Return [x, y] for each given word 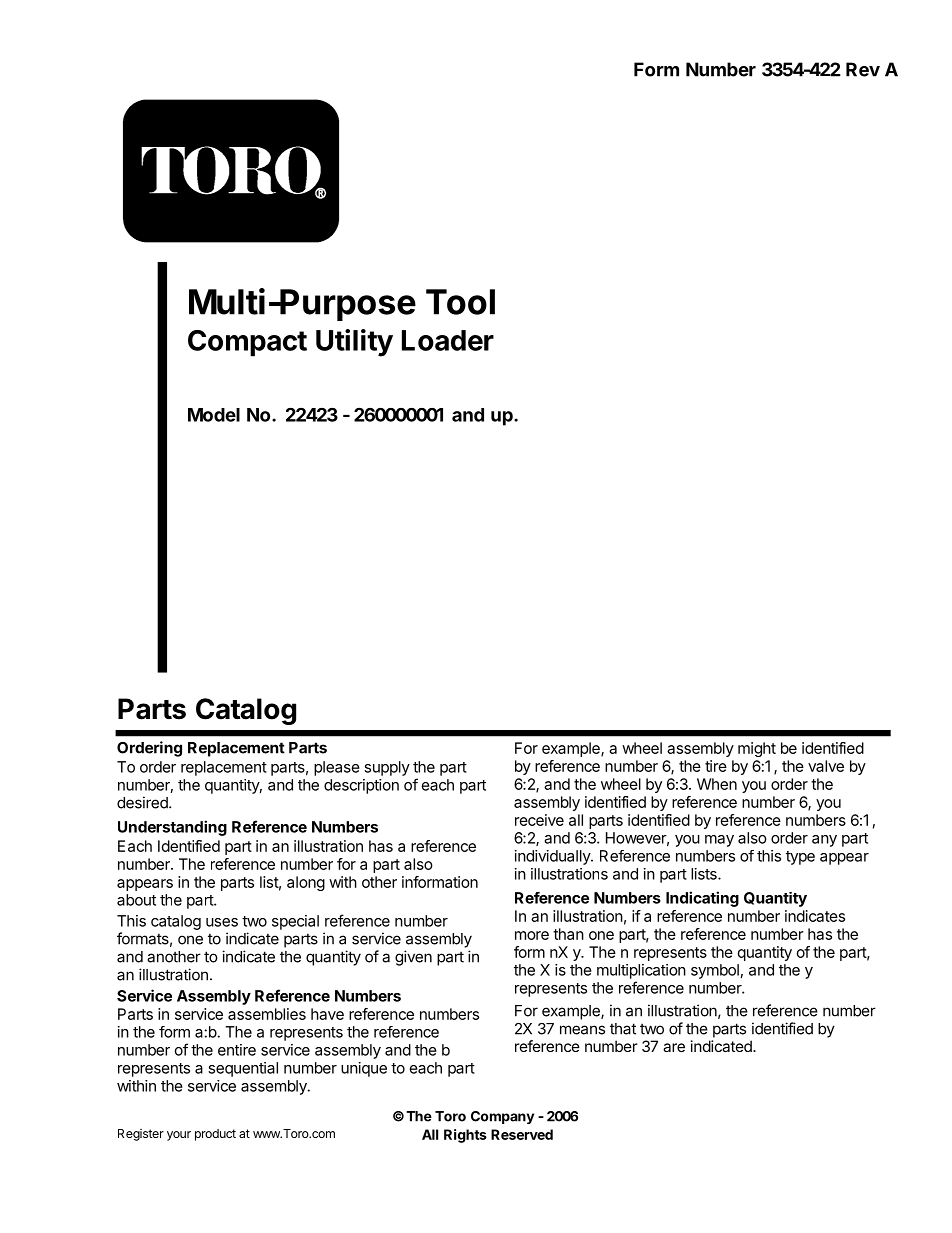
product [215, 1135]
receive [539, 820]
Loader [448, 340]
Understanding [172, 828]
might [757, 749]
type [800, 858]
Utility [354, 343]
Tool [460, 302]
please [337, 768]
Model [214, 415]
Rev [863, 69]
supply [387, 768]
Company [502, 1117]
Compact [247, 343]
